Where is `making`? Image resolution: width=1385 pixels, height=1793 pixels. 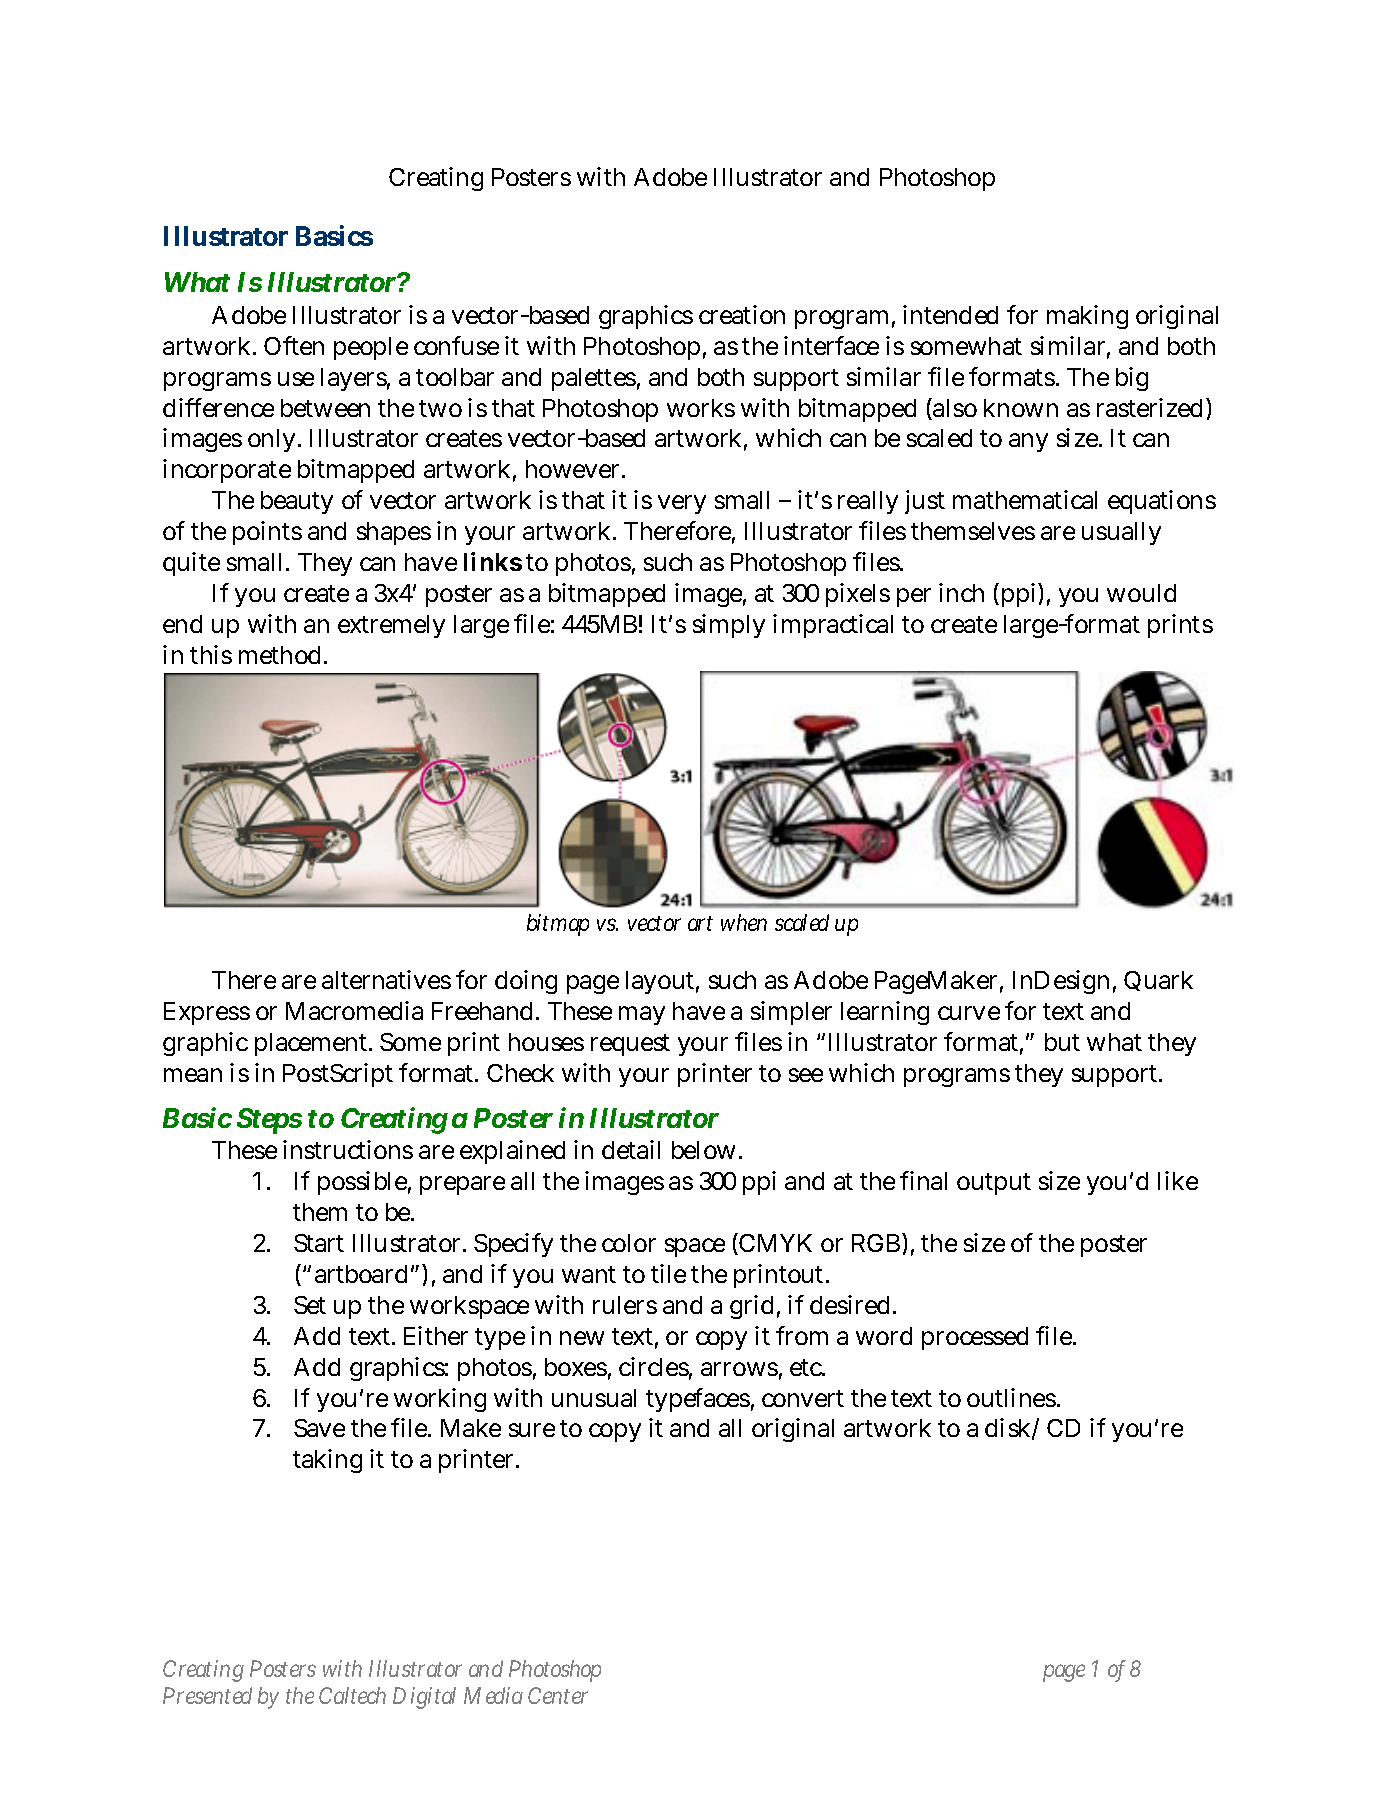 making is located at coordinates (1087, 317).
